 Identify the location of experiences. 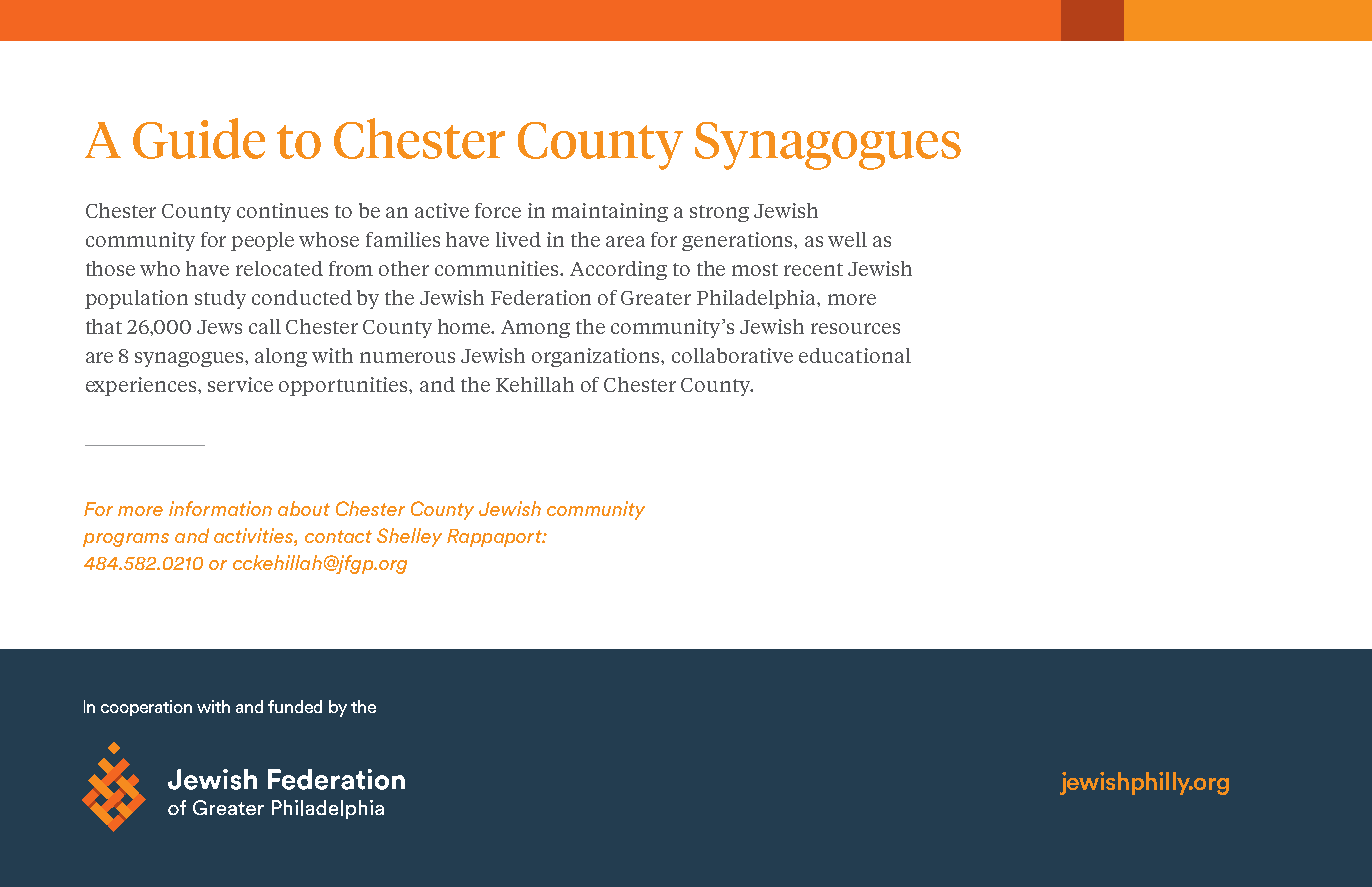
(142, 386).
